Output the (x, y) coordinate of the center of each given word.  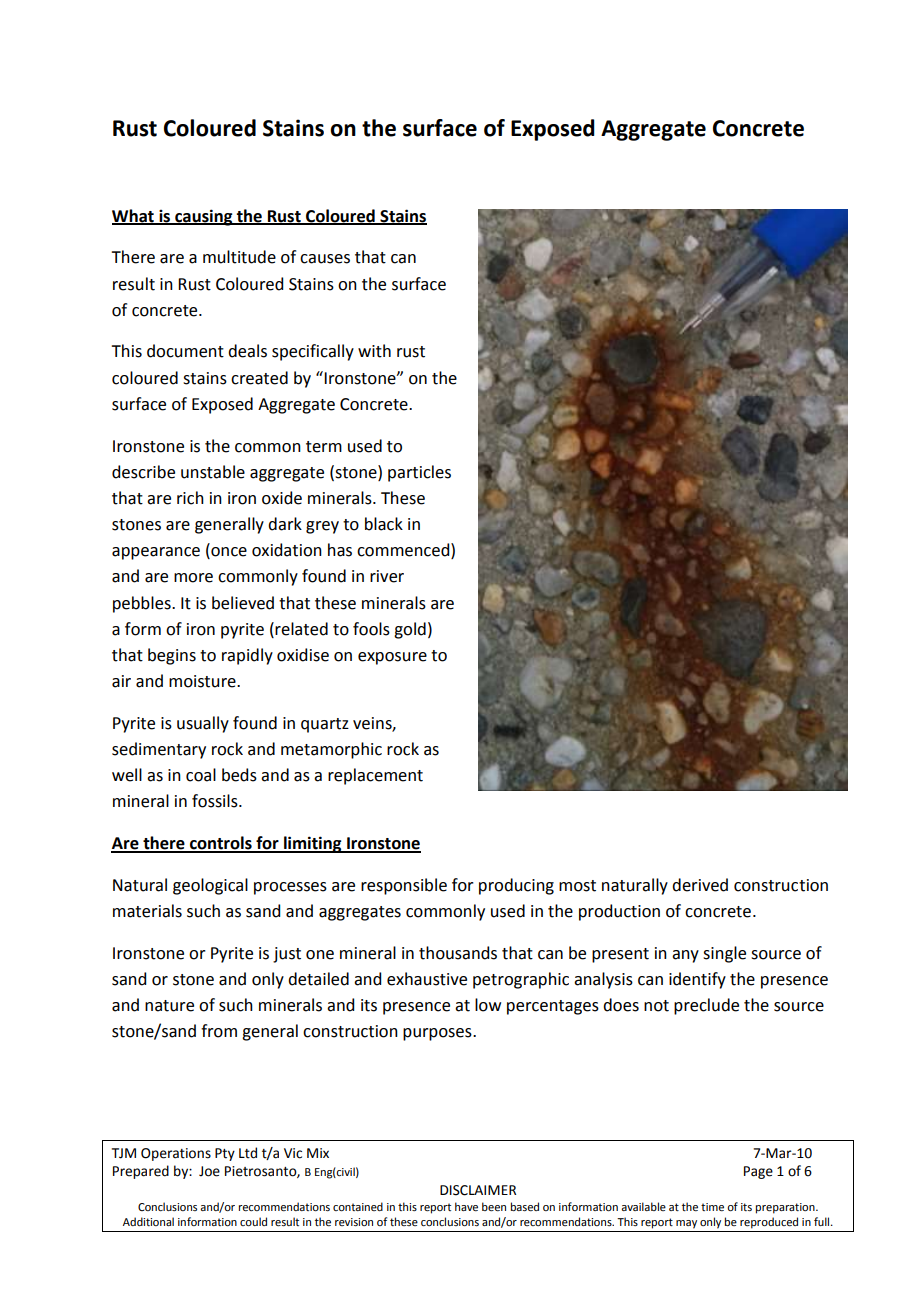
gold (410, 630)
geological (210, 886)
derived (700, 885)
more (193, 578)
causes (325, 259)
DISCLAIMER (478, 1190)
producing (516, 886)
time (712, 1207)
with (374, 351)
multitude (239, 257)
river (387, 576)
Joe (209, 1171)
